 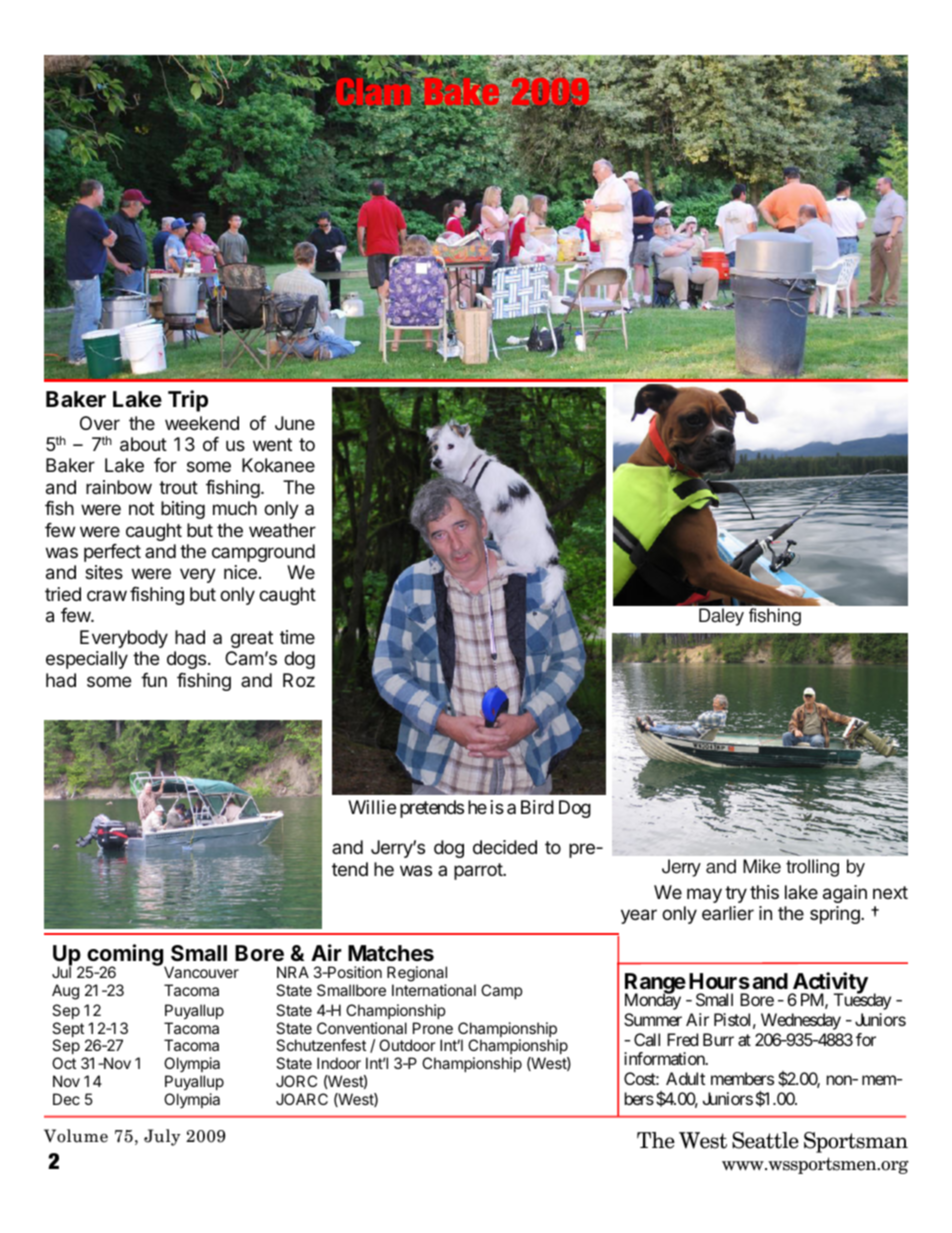 I want to click on Matches, so click(x=391, y=953).
